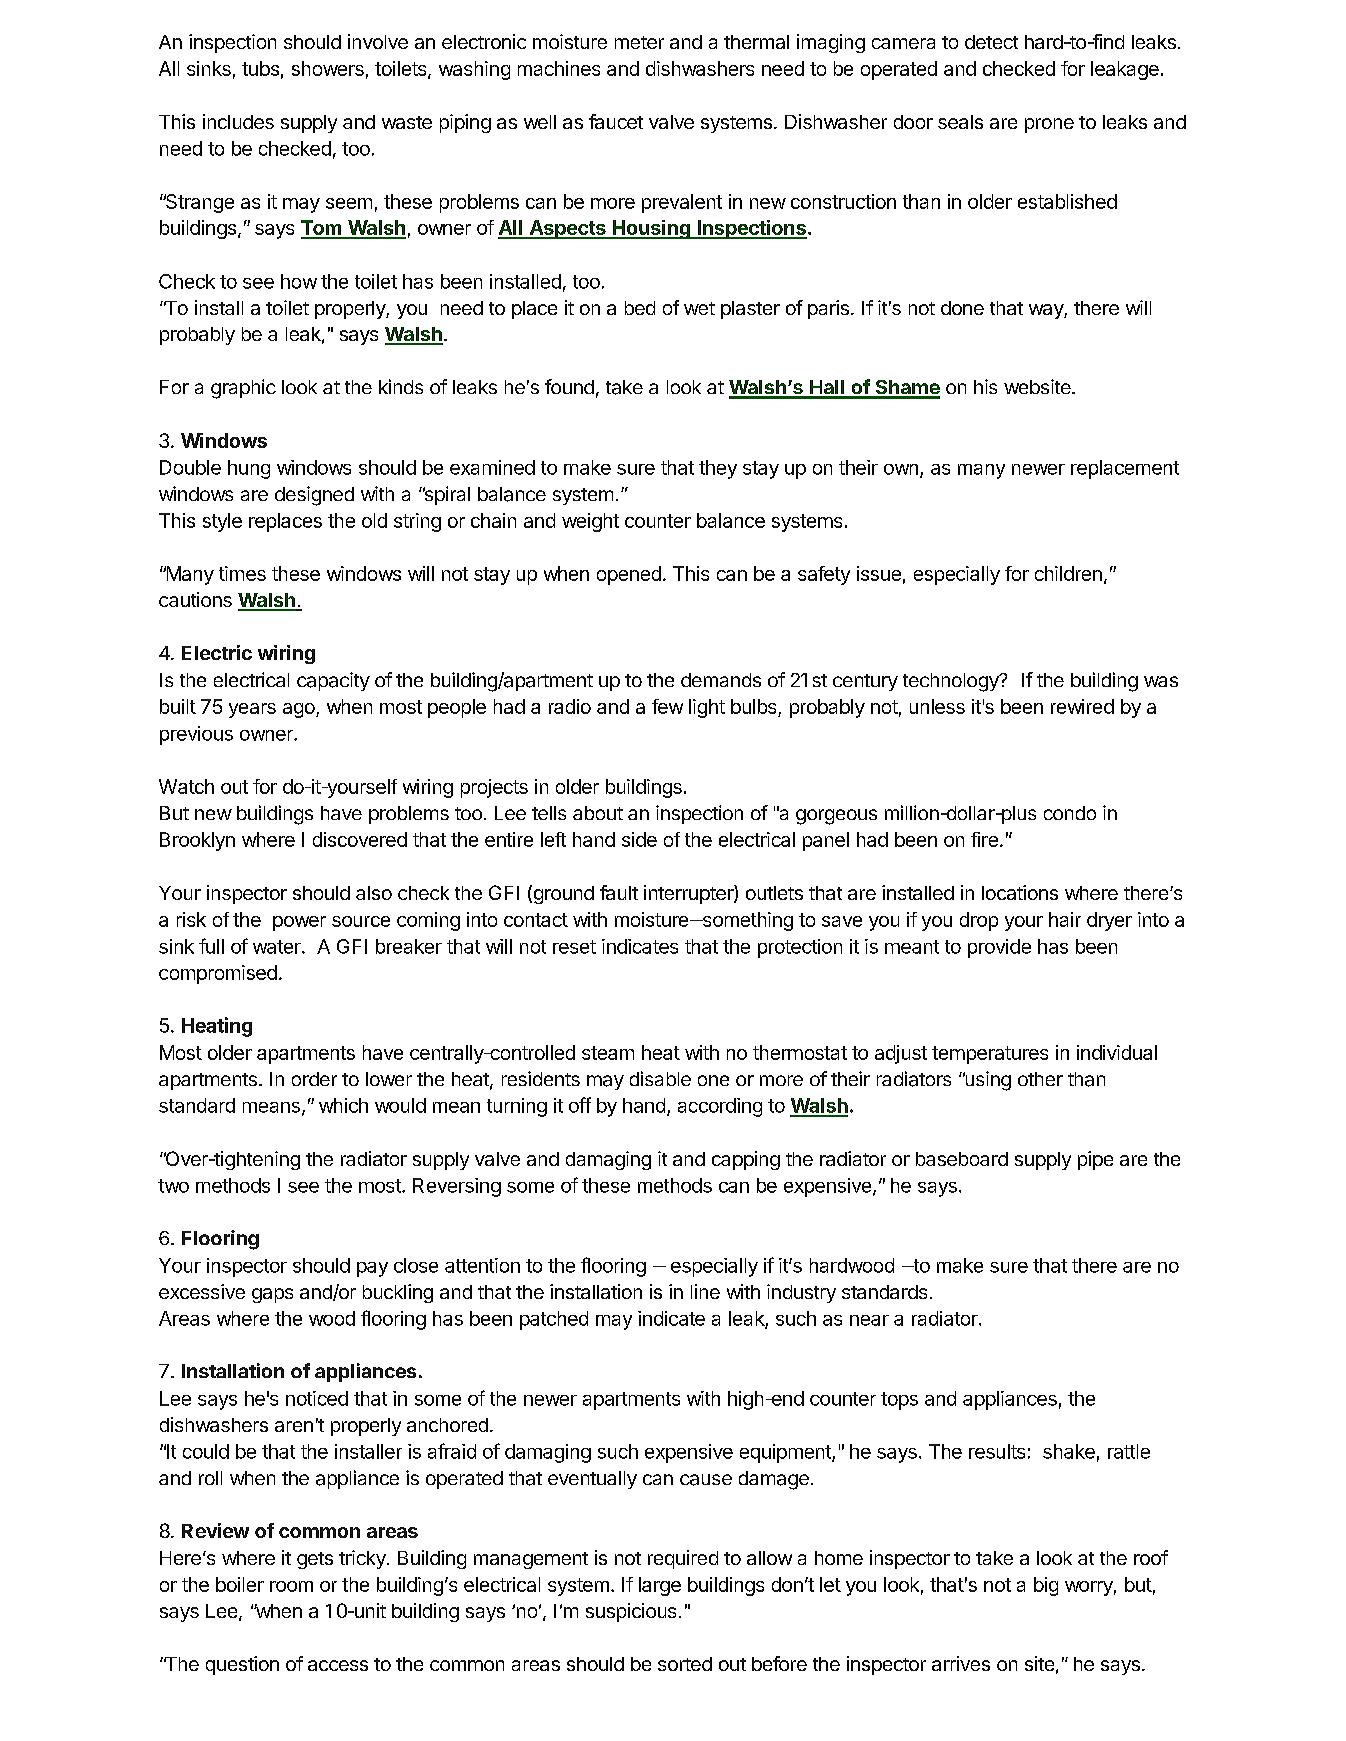 Image resolution: width=1346 pixels, height=1741 pixels. I want to click on interrupter, so click(689, 894).
